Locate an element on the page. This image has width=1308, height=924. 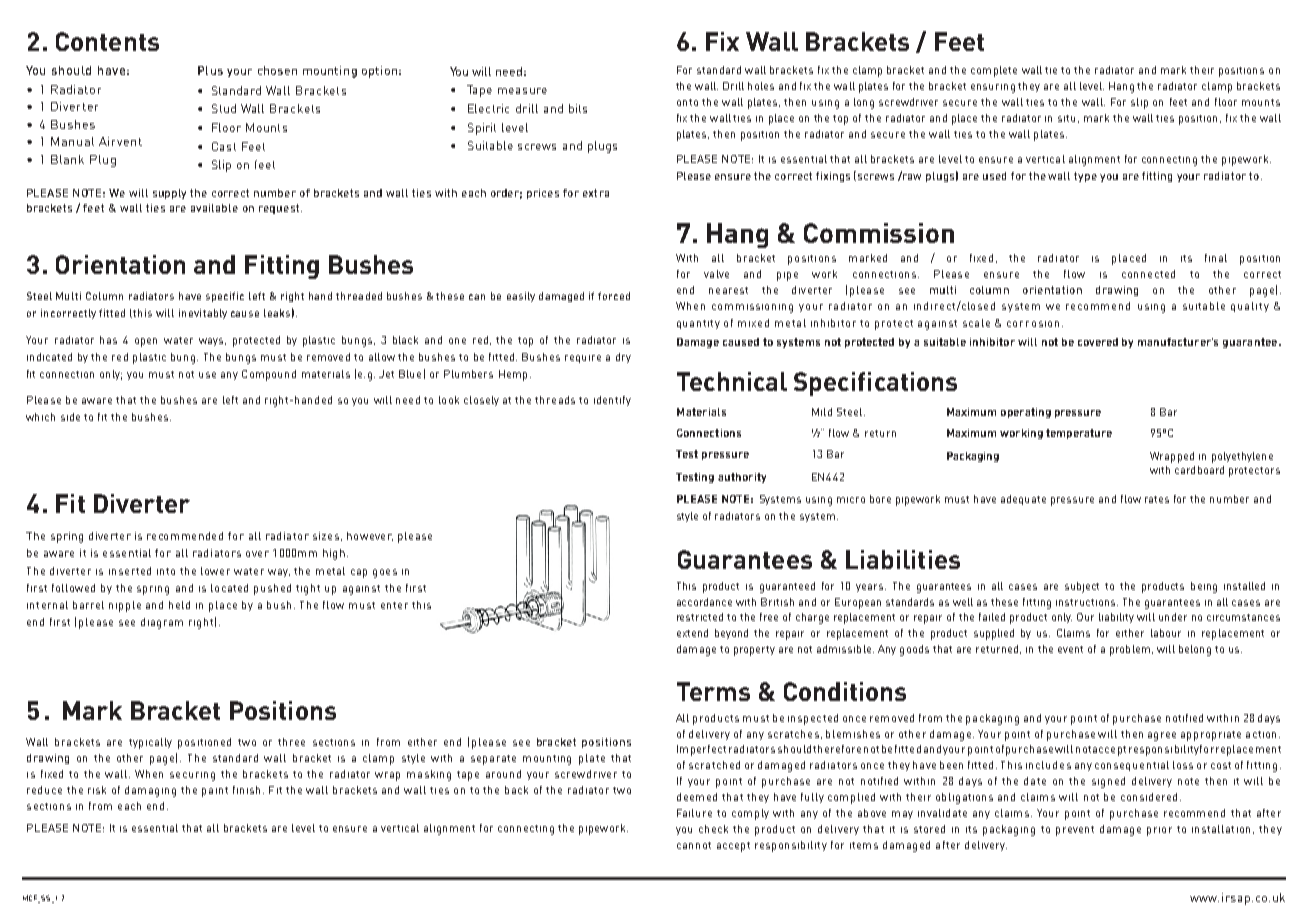
onto is located at coordinates (687, 102).
